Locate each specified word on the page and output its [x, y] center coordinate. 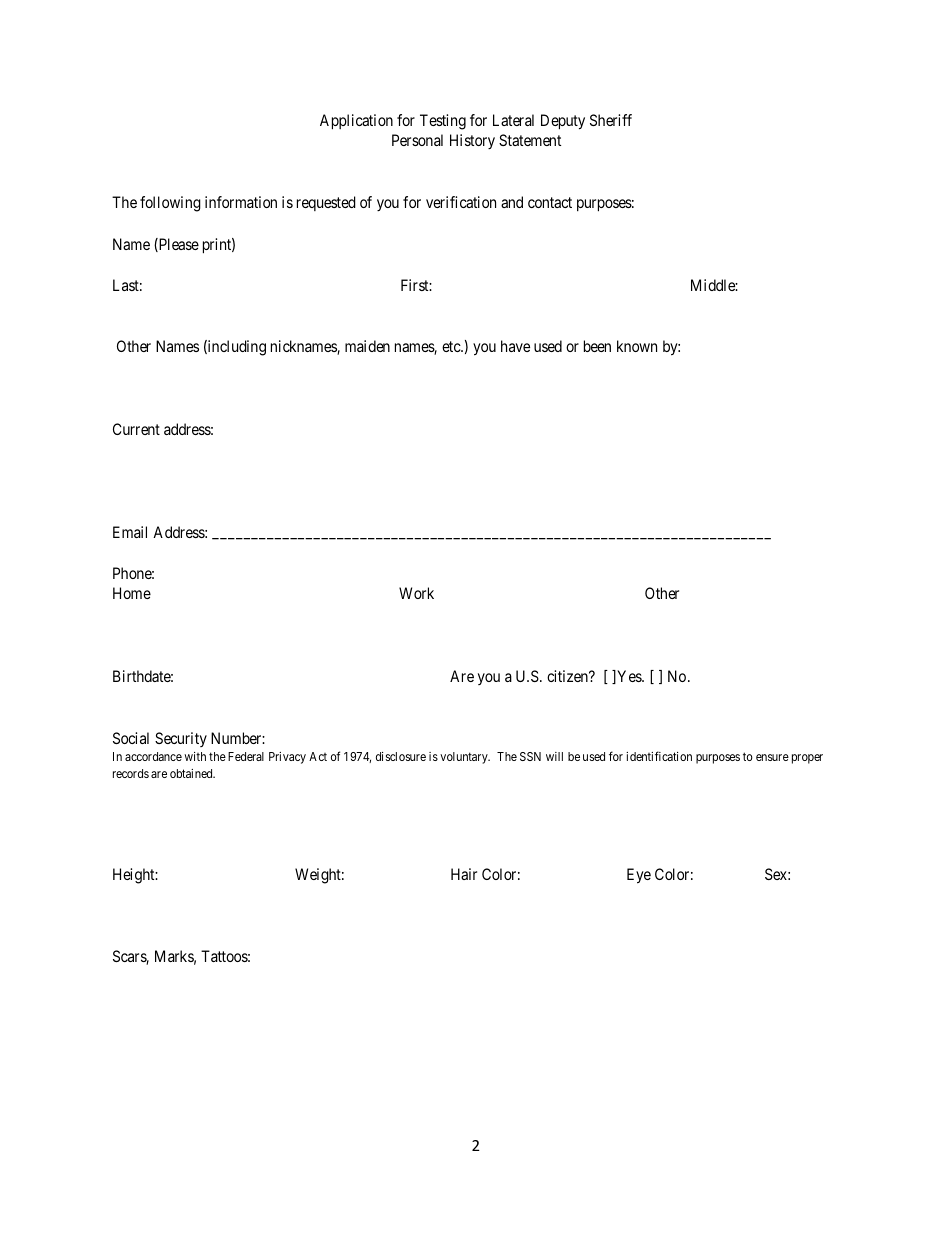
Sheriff [611, 120]
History [472, 141]
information [241, 202]
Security [181, 739]
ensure [772, 757]
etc [452, 346]
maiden [367, 346]
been [597, 346]
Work [416, 593]
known [637, 346]
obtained [192, 773]
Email [130, 532]
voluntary [465, 758]
